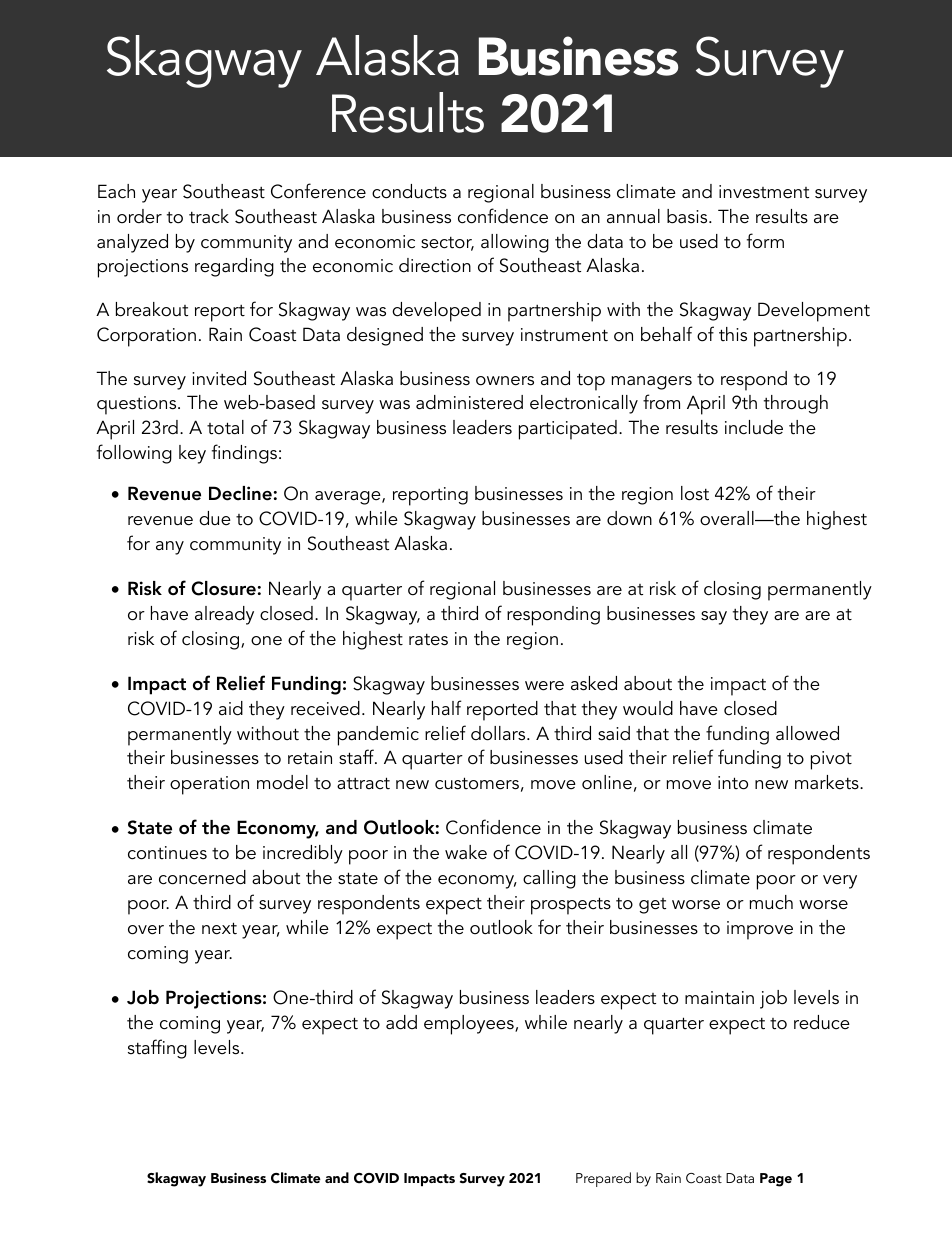 This screenshot has height=1233, width=952. I want to click on track, so click(209, 216).
